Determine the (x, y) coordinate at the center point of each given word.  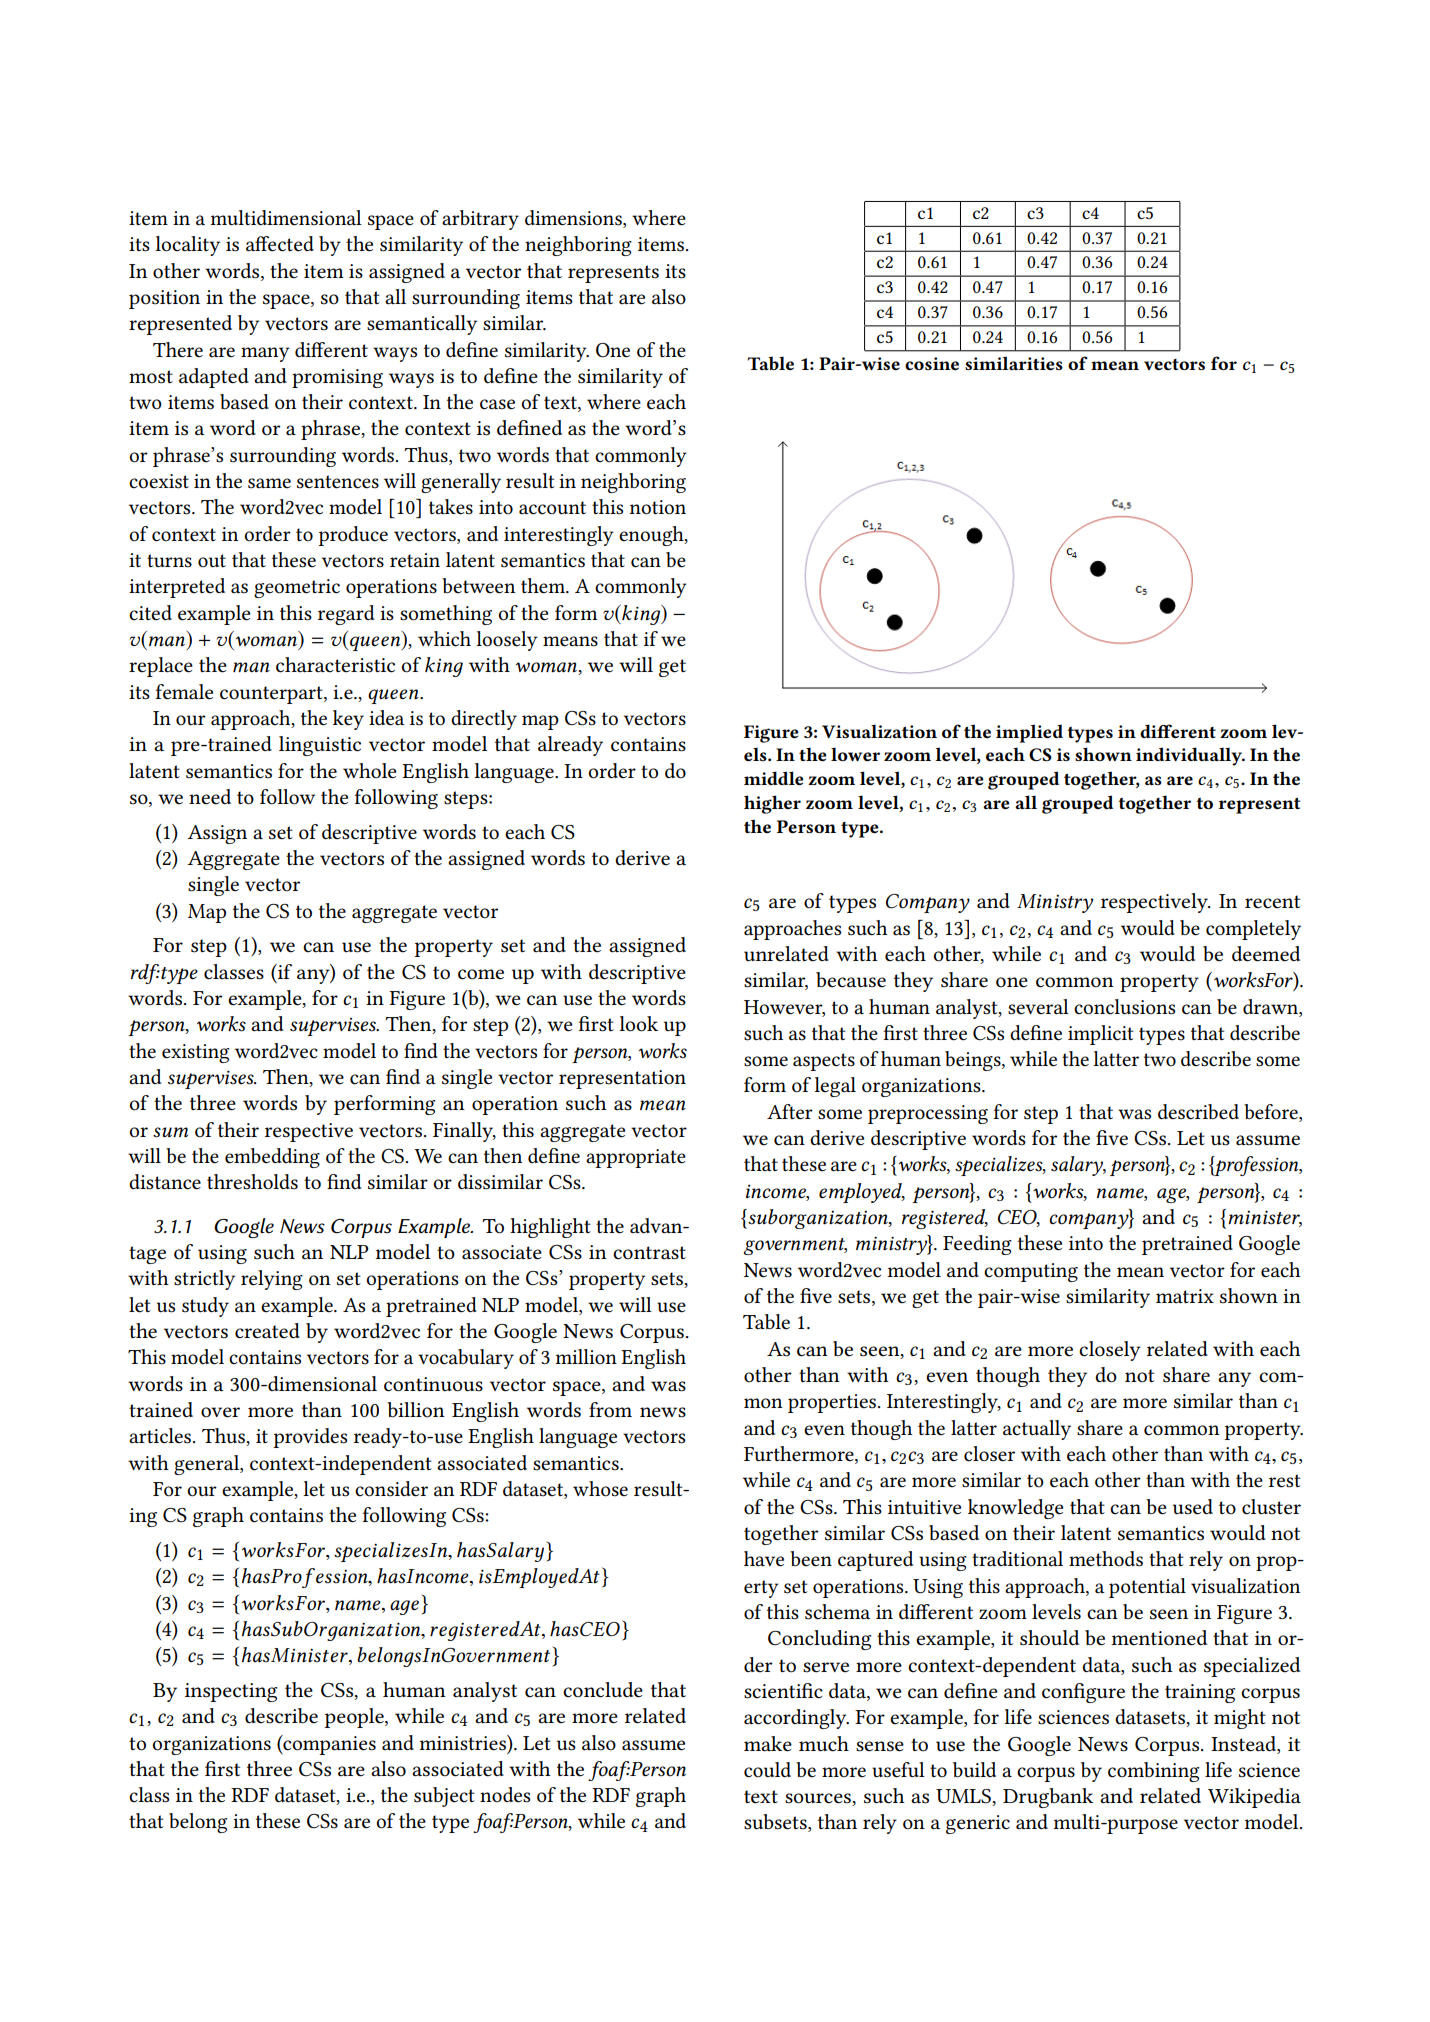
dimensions (574, 219)
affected (280, 244)
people (355, 1718)
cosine (932, 363)
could (767, 1770)
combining (1153, 1772)
